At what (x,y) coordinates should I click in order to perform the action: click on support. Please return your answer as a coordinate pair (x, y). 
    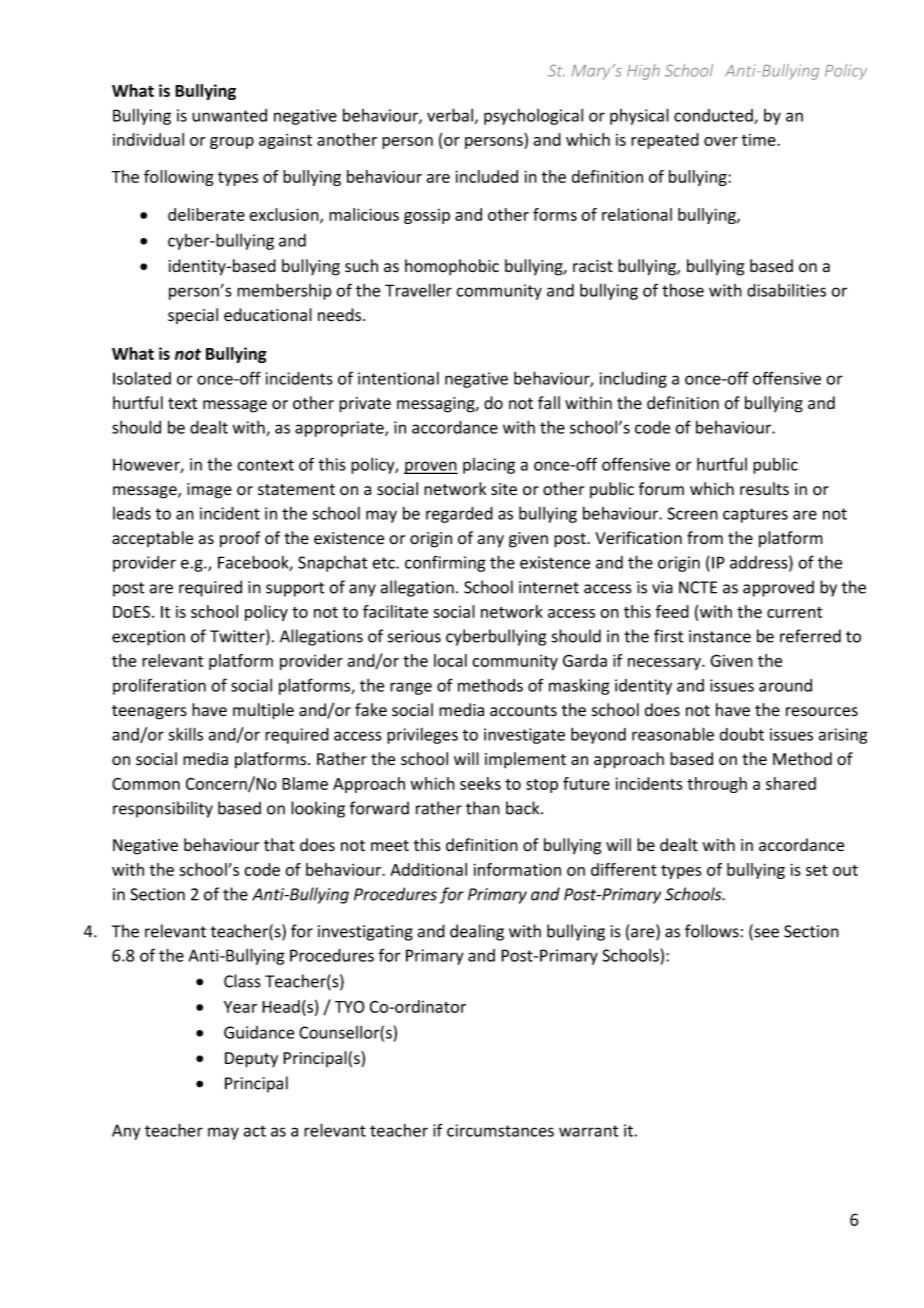
    Looking at the image, I should click on (295, 589).
